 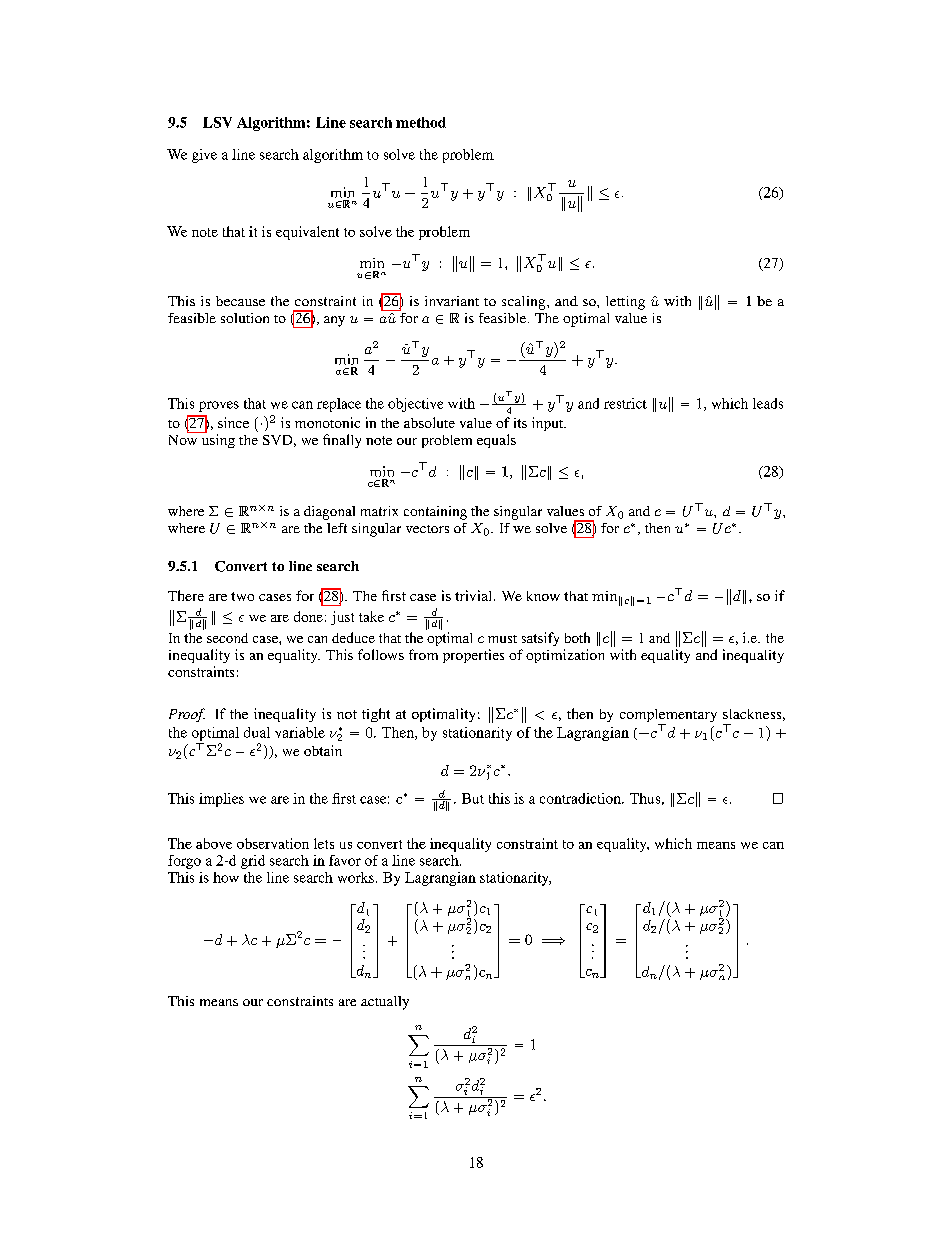 I want to click on dual, so click(x=257, y=732).
